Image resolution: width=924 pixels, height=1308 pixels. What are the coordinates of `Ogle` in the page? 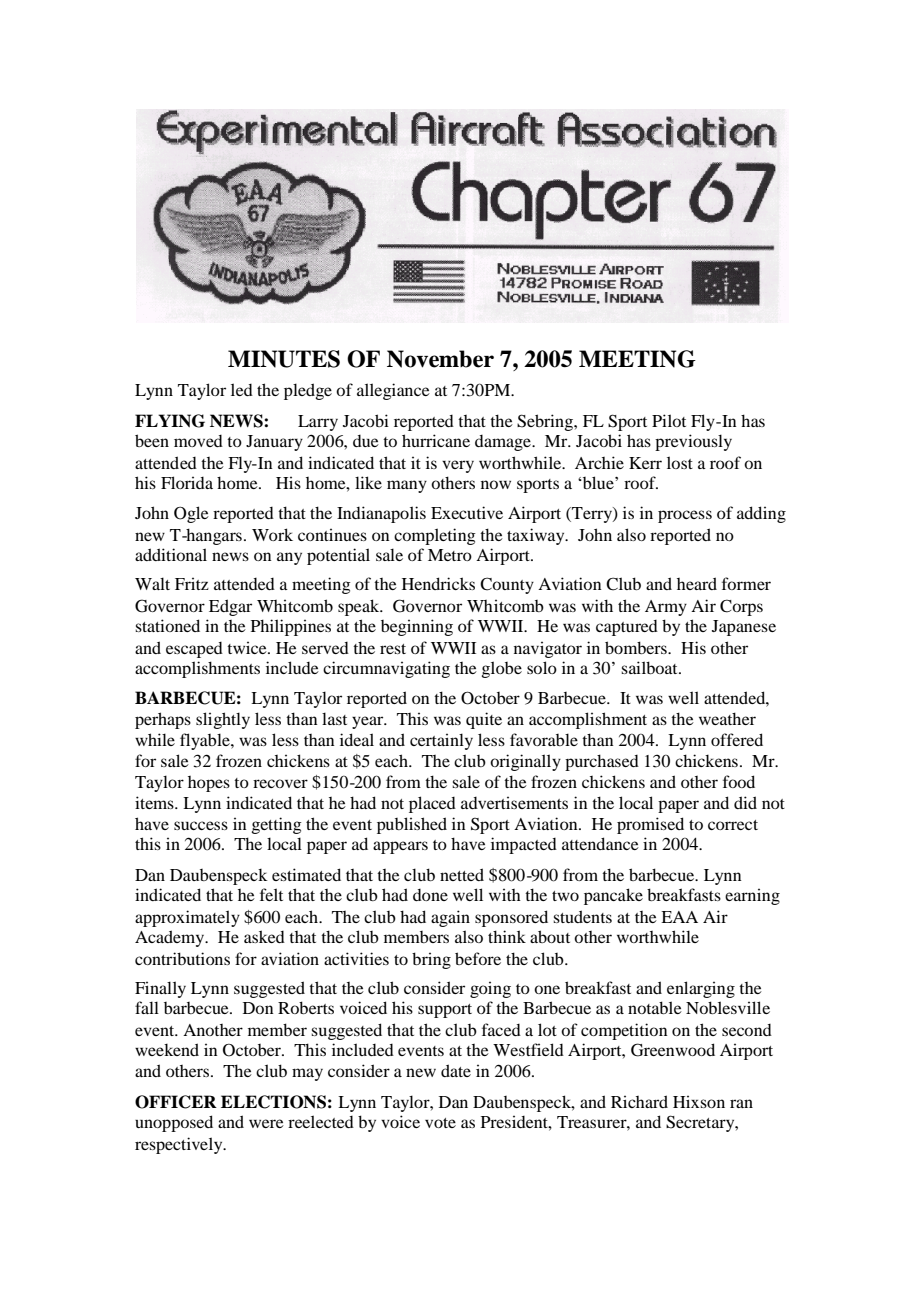 It's located at (191, 514).
